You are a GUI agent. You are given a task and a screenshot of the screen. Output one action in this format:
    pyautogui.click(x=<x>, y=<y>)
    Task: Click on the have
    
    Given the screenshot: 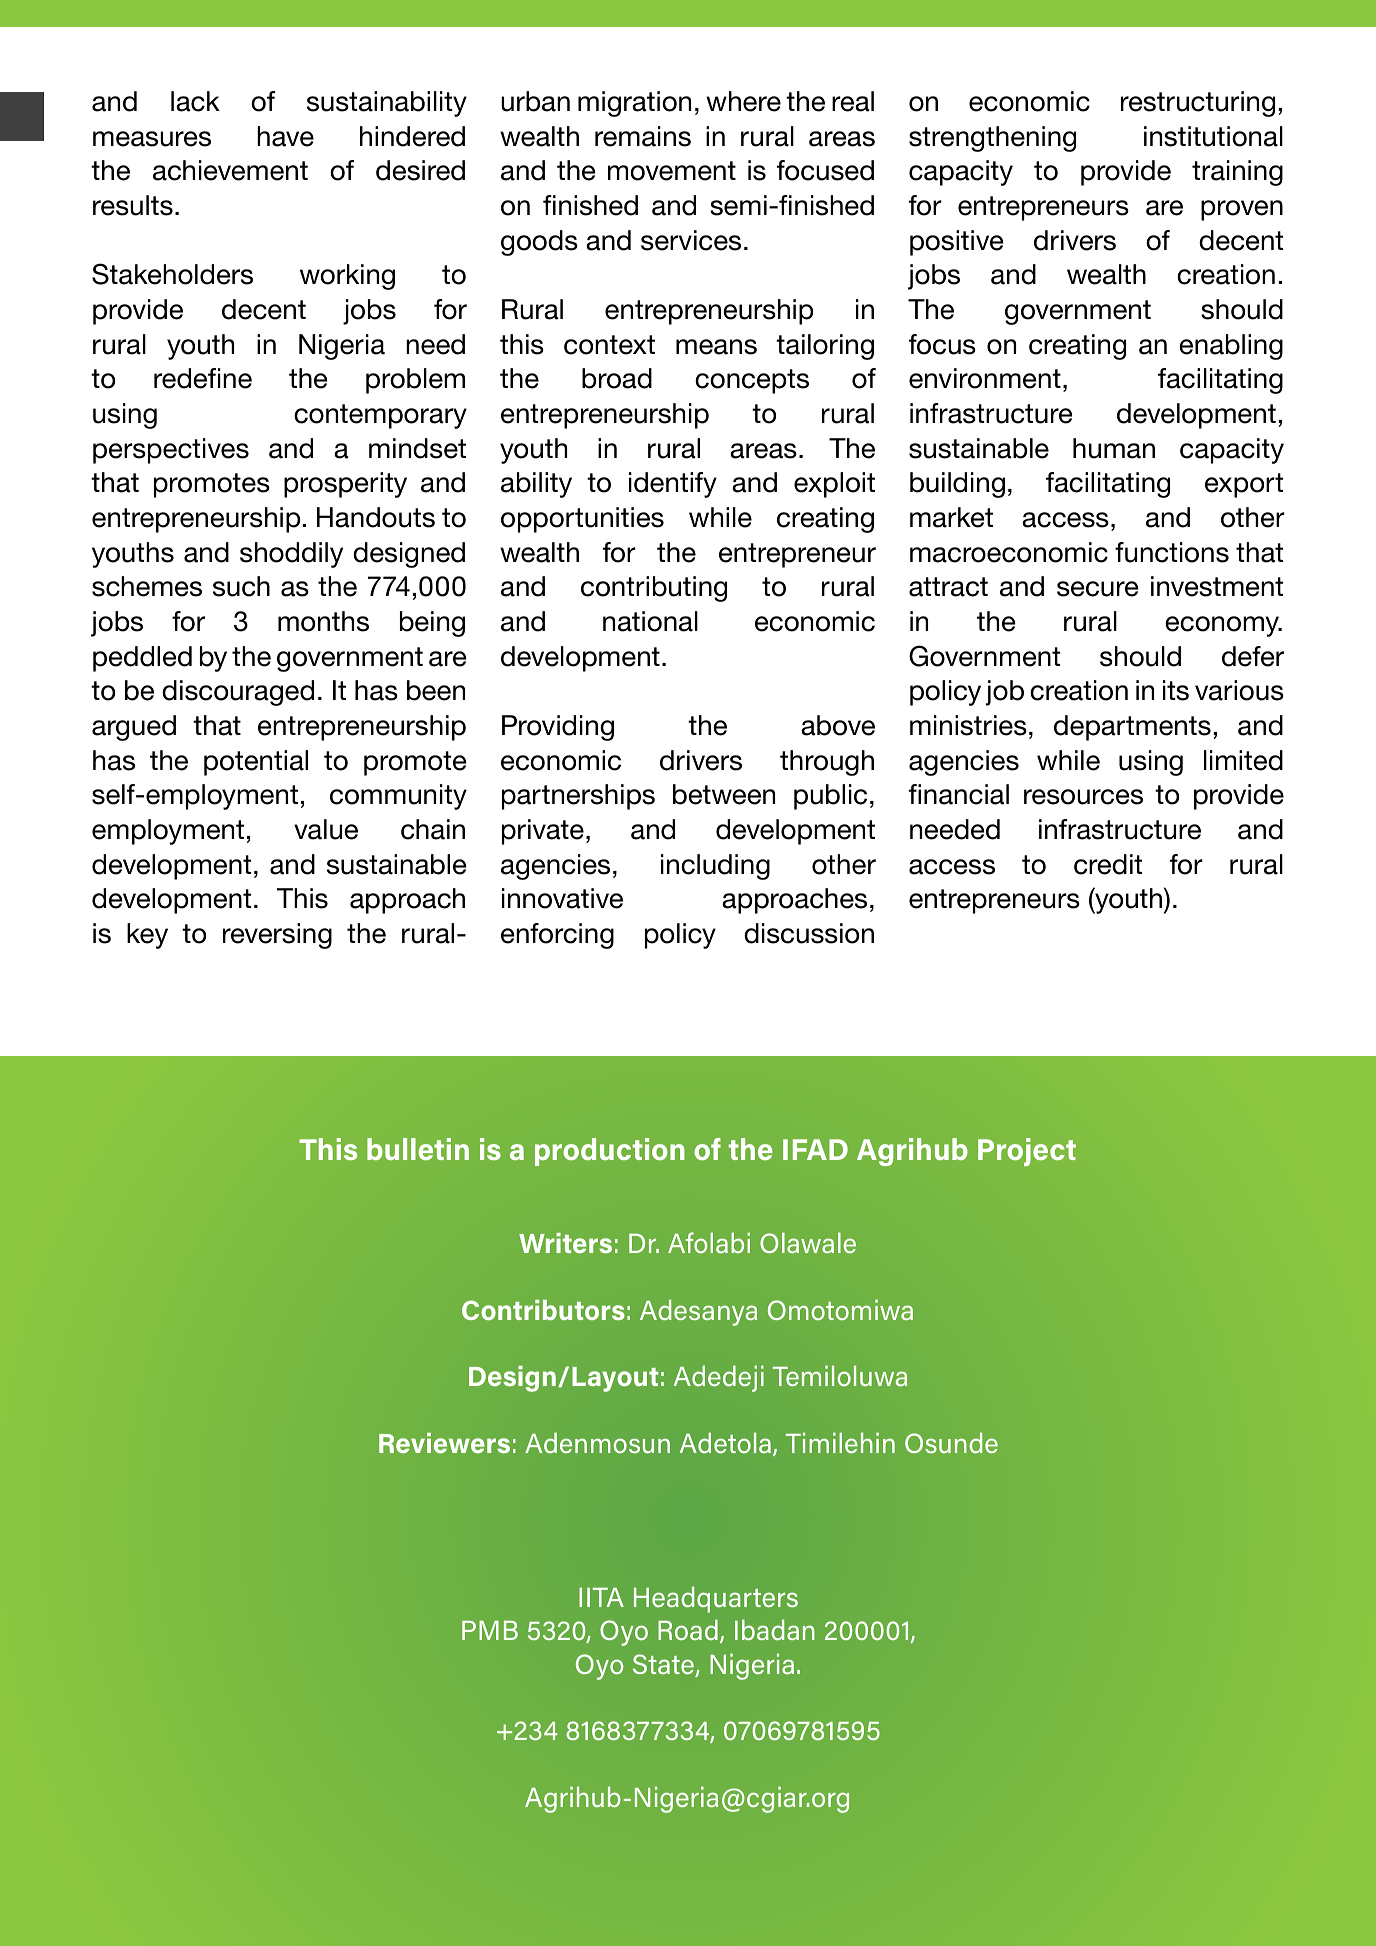 What is the action you would take?
    pyautogui.click(x=285, y=136)
